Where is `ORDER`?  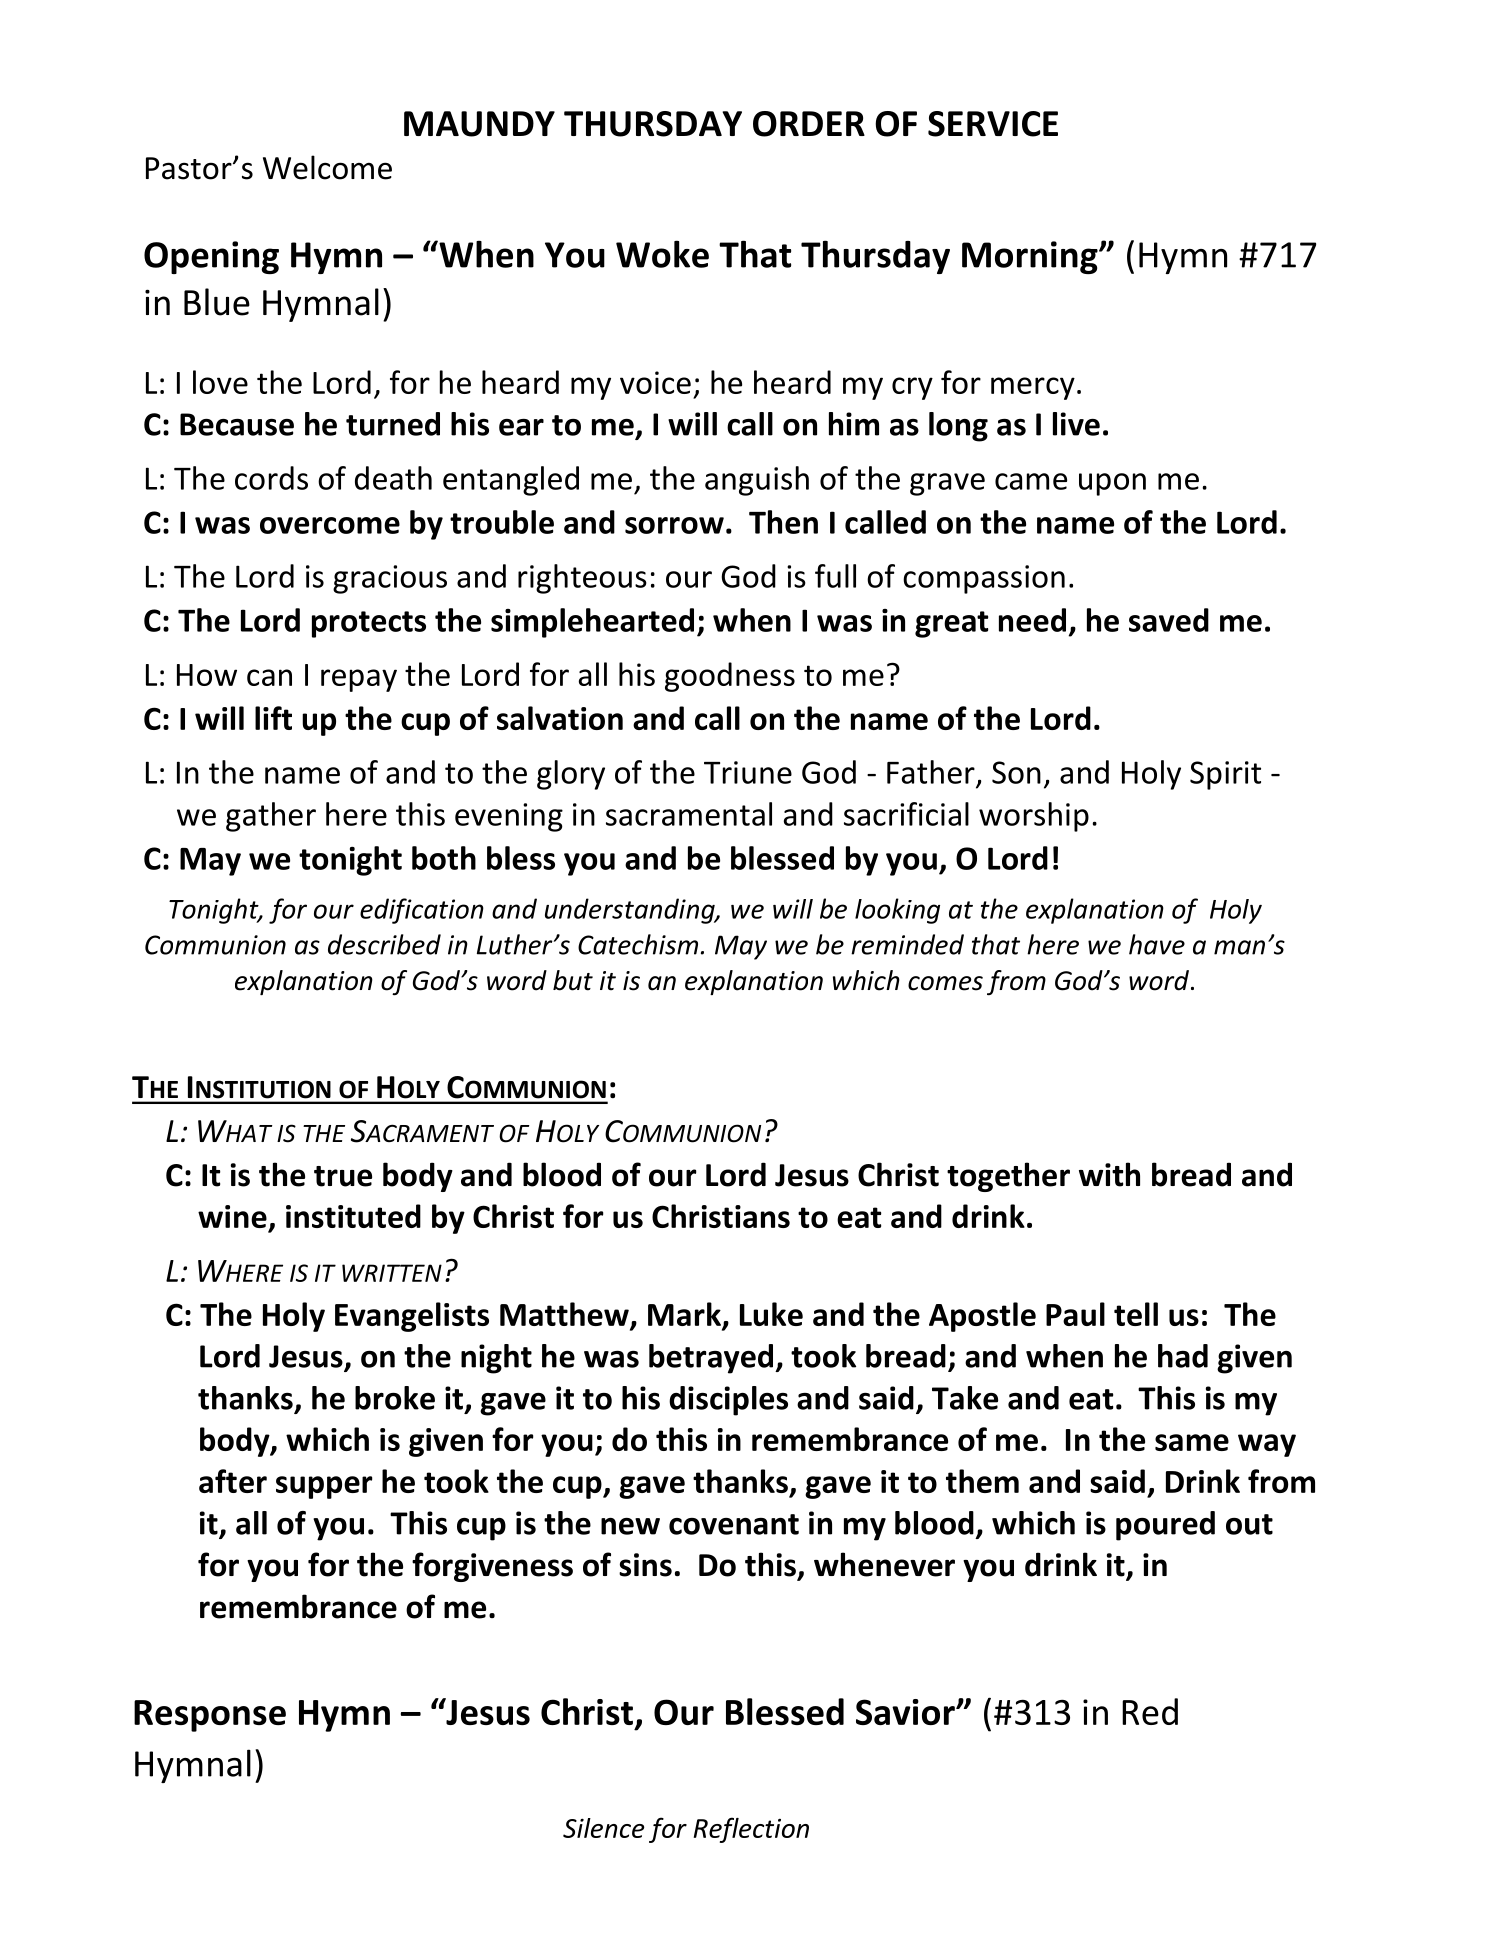
ORDER is located at coordinates (809, 124).
